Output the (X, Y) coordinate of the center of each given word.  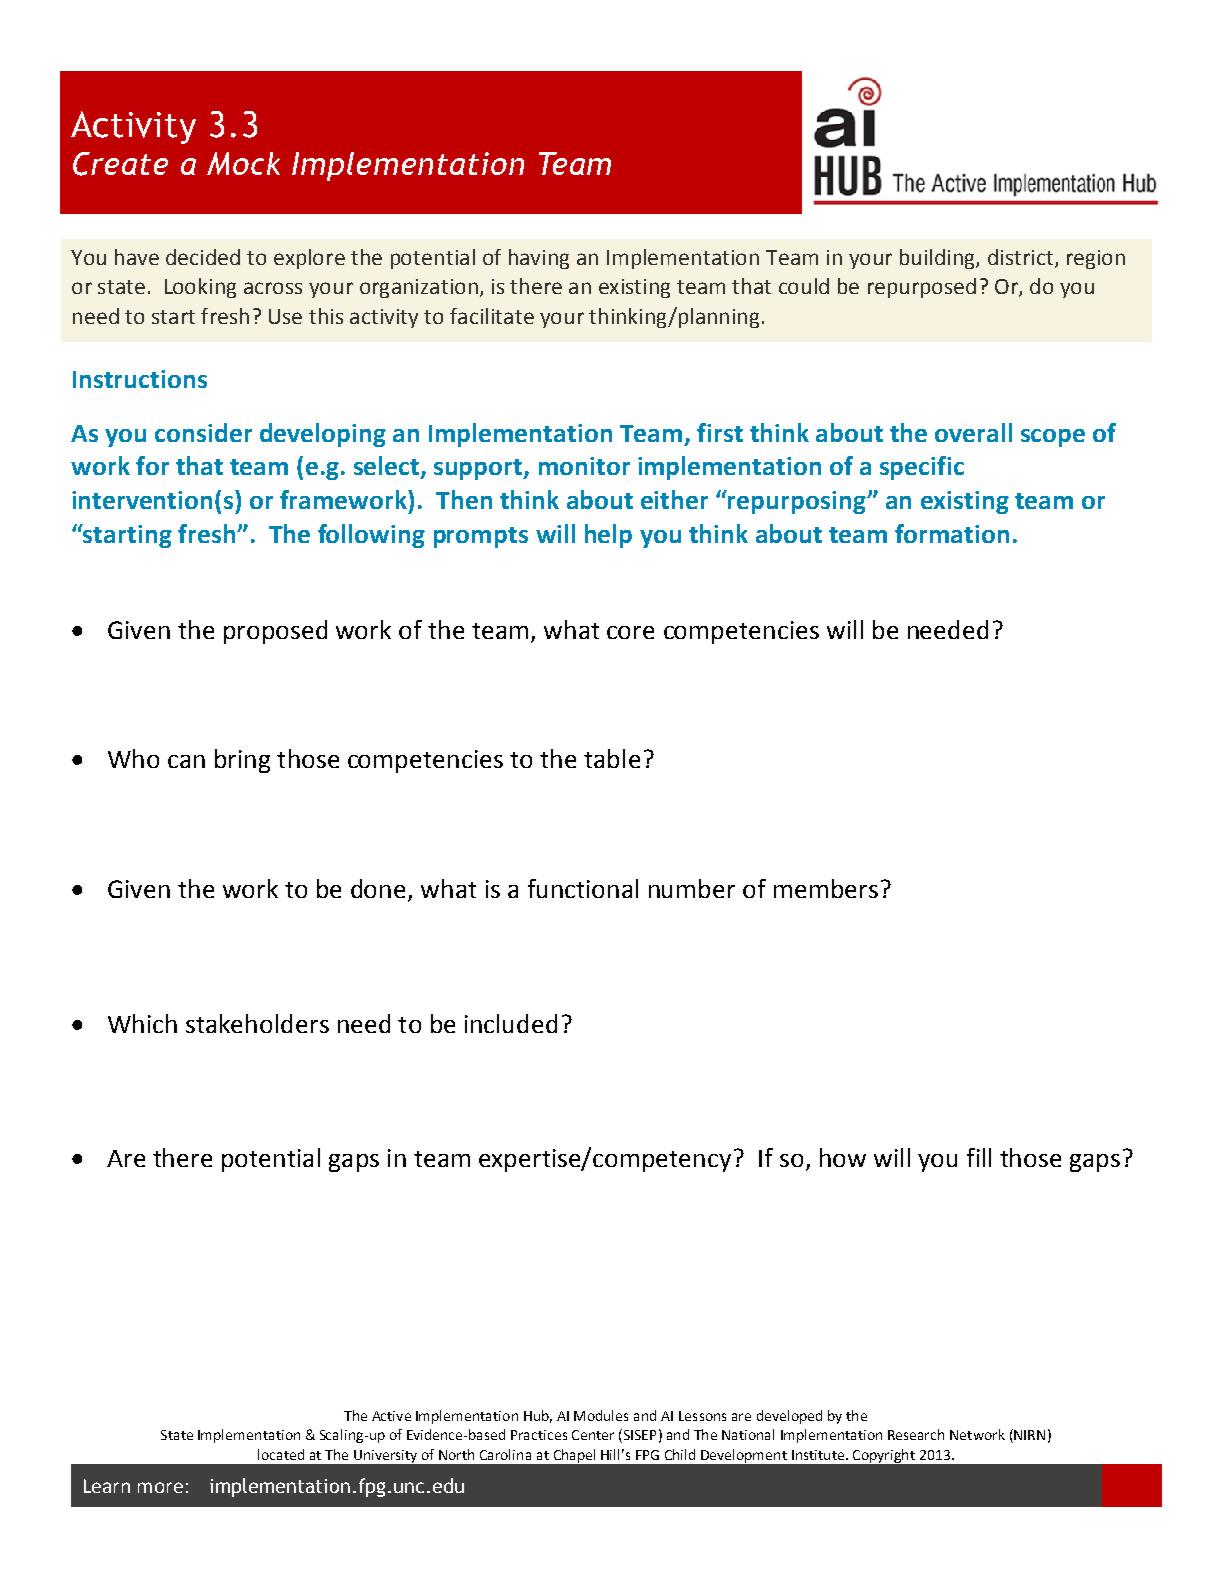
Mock (243, 163)
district (1020, 257)
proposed (275, 632)
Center (593, 1435)
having (539, 259)
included (511, 1023)
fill (979, 1157)
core (630, 632)
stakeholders (257, 1023)
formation (952, 533)
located (281, 1454)
